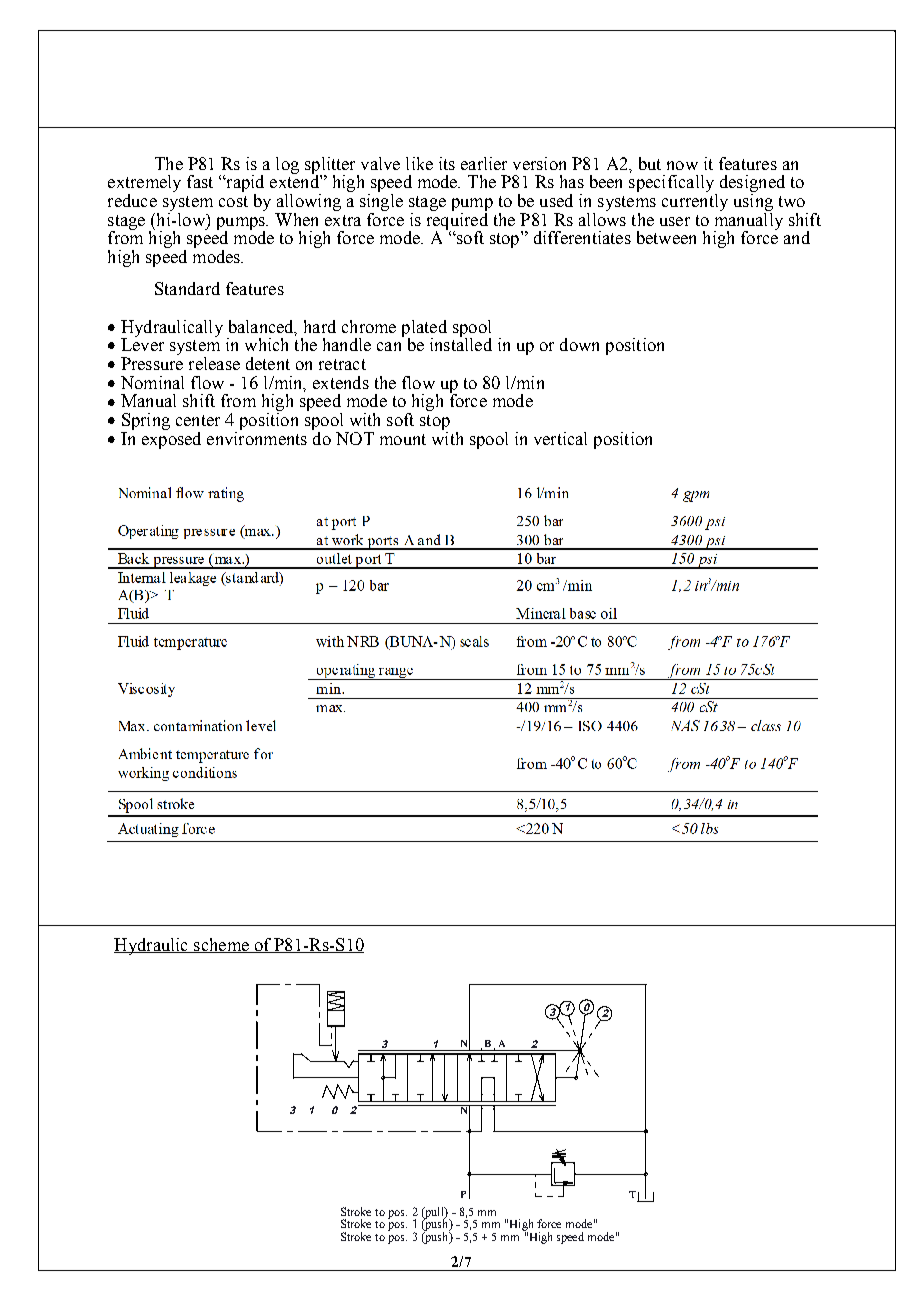 Image resolution: width=924 pixels, height=1308 pixels. What do you see at coordinates (461, 343) in the page?
I see `installed` at bounding box center [461, 343].
